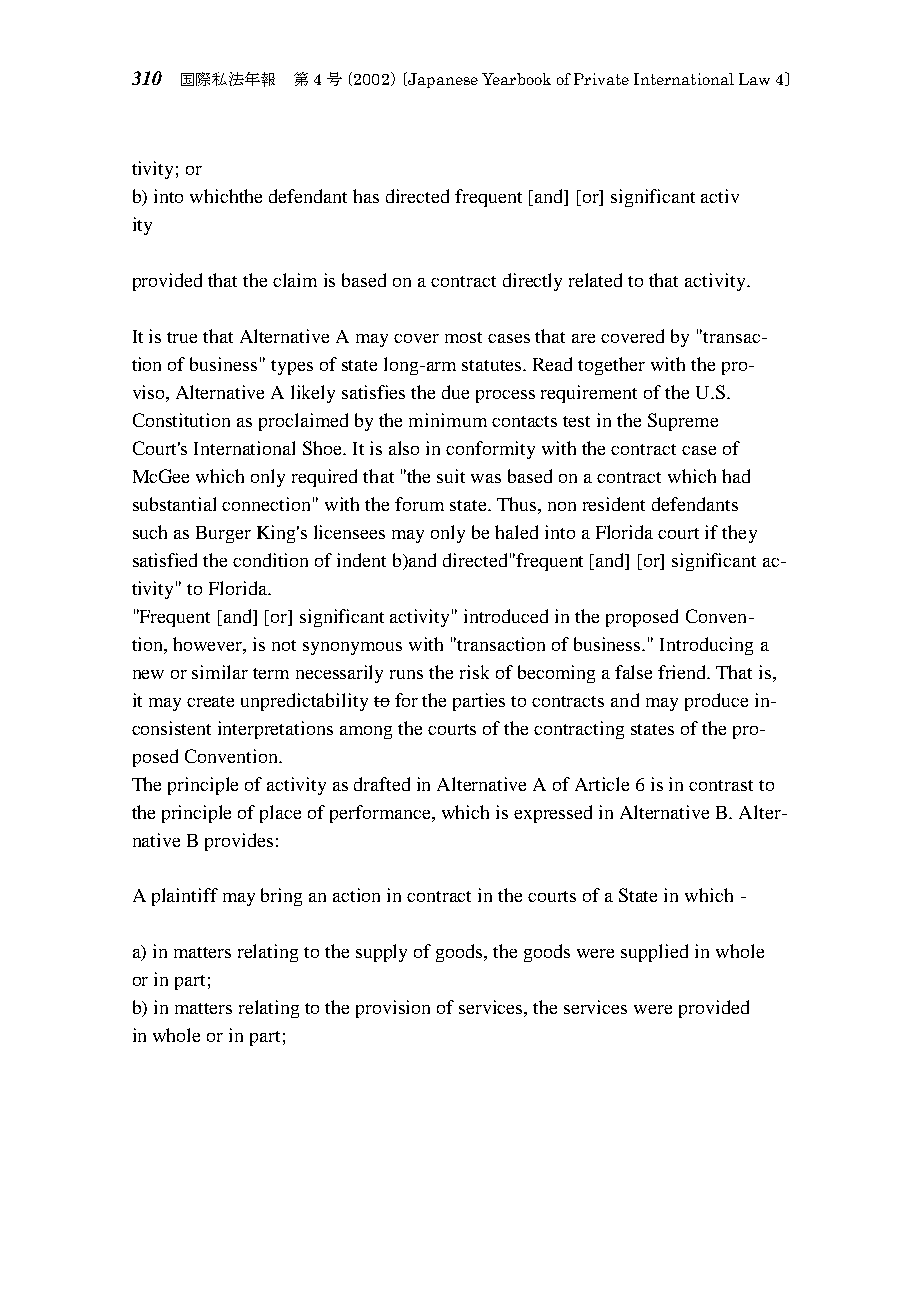 This document has width=924, height=1308. Describe the element at coordinates (419, 504) in the document. I see `forum` at that location.
